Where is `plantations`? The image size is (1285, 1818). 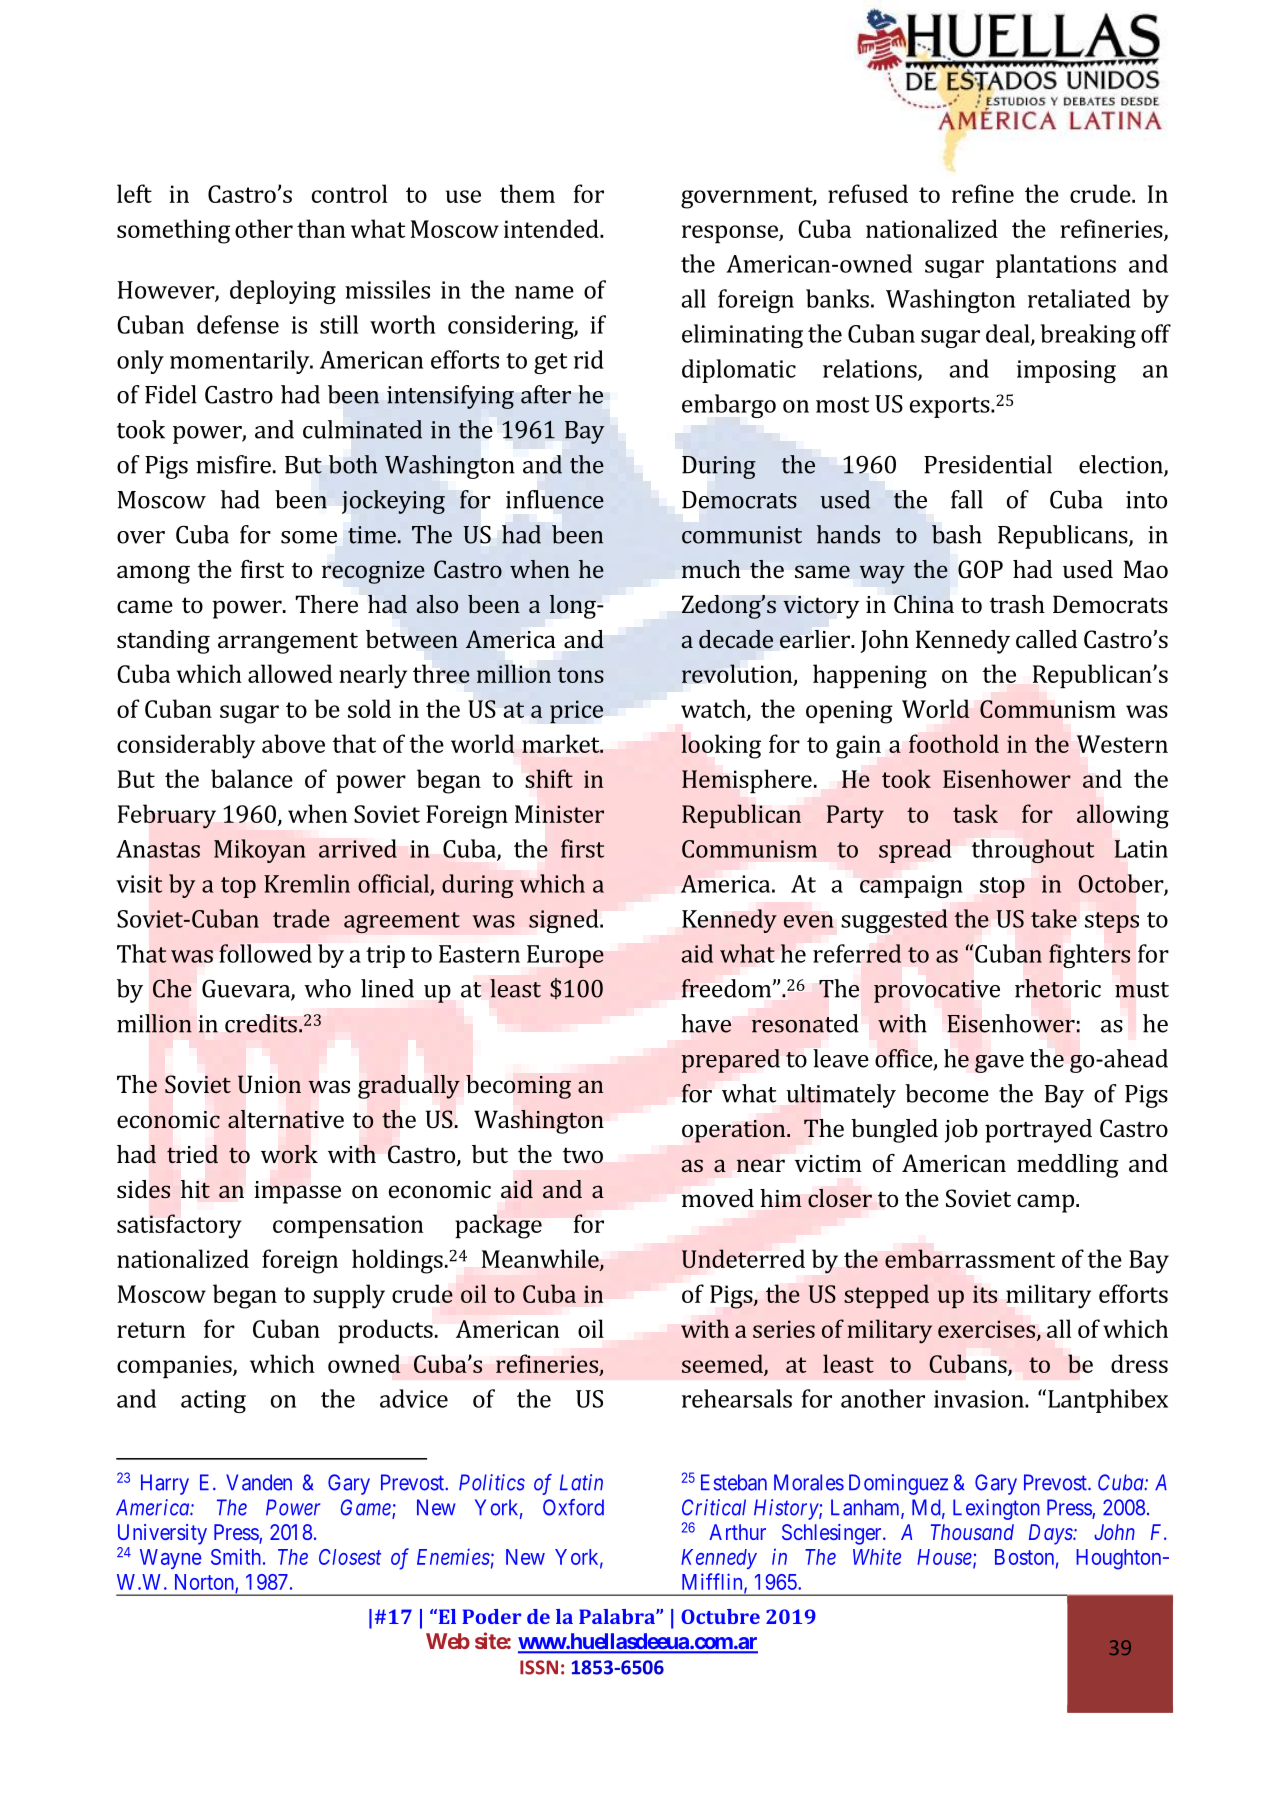
plantations is located at coordinates (1056, 266).
